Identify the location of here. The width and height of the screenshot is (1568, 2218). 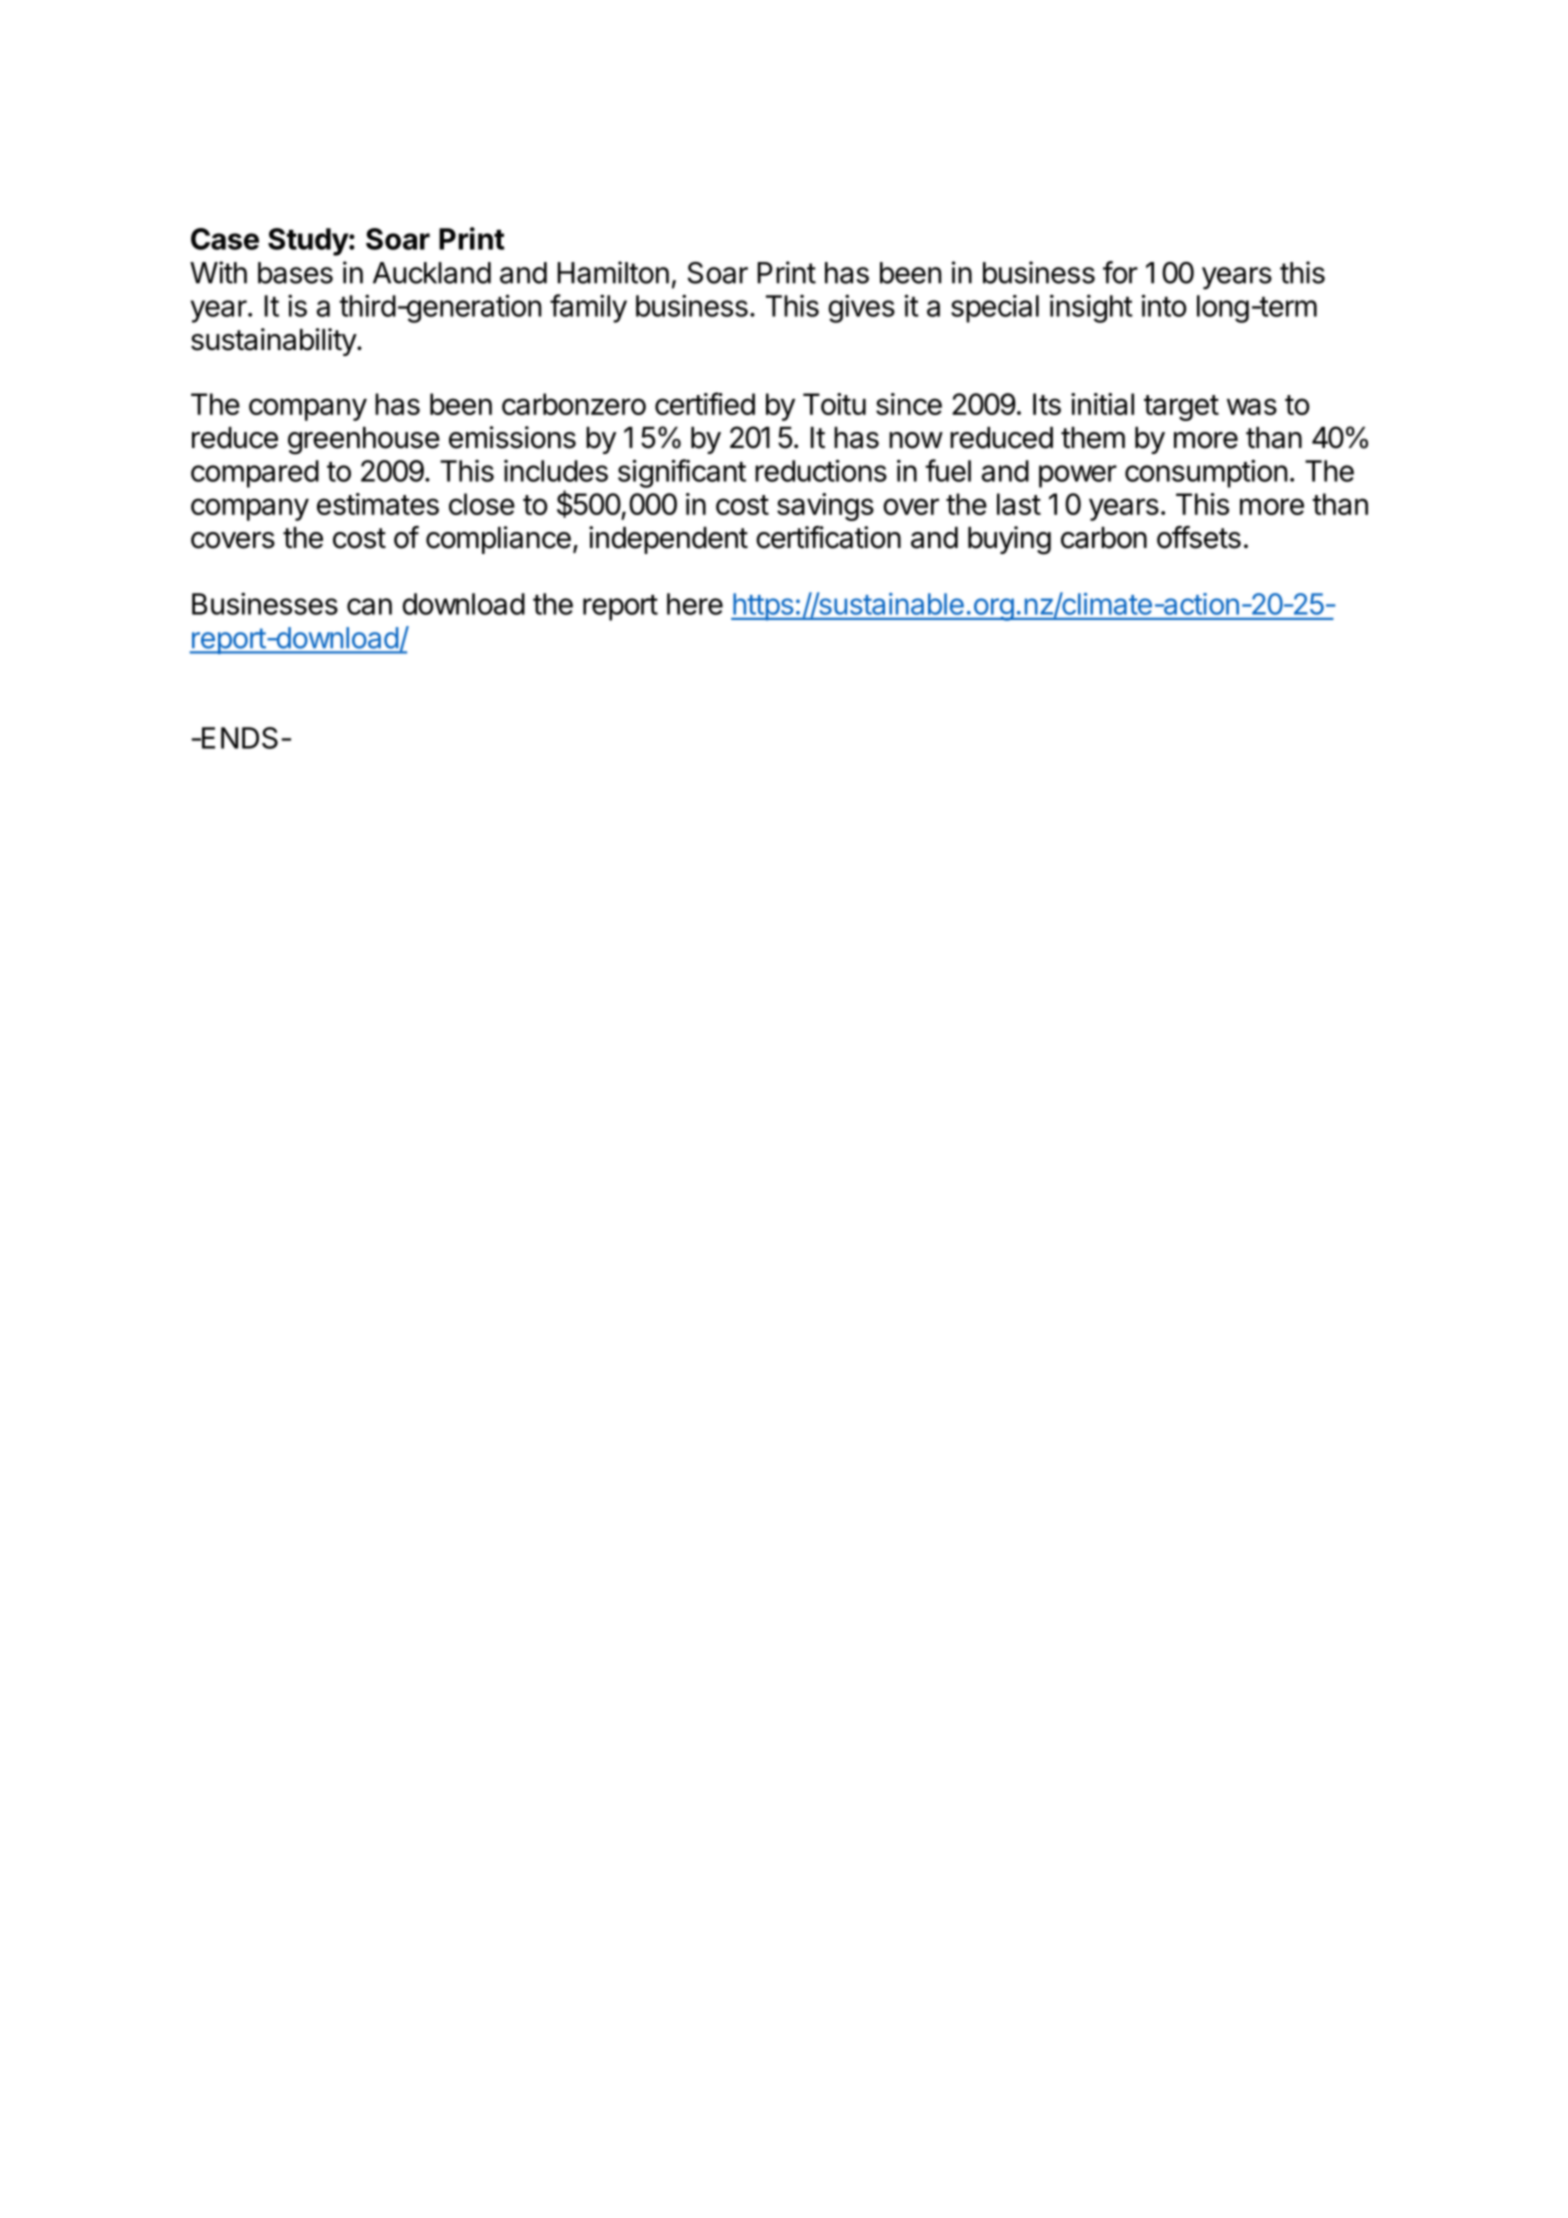
(695, 604).
